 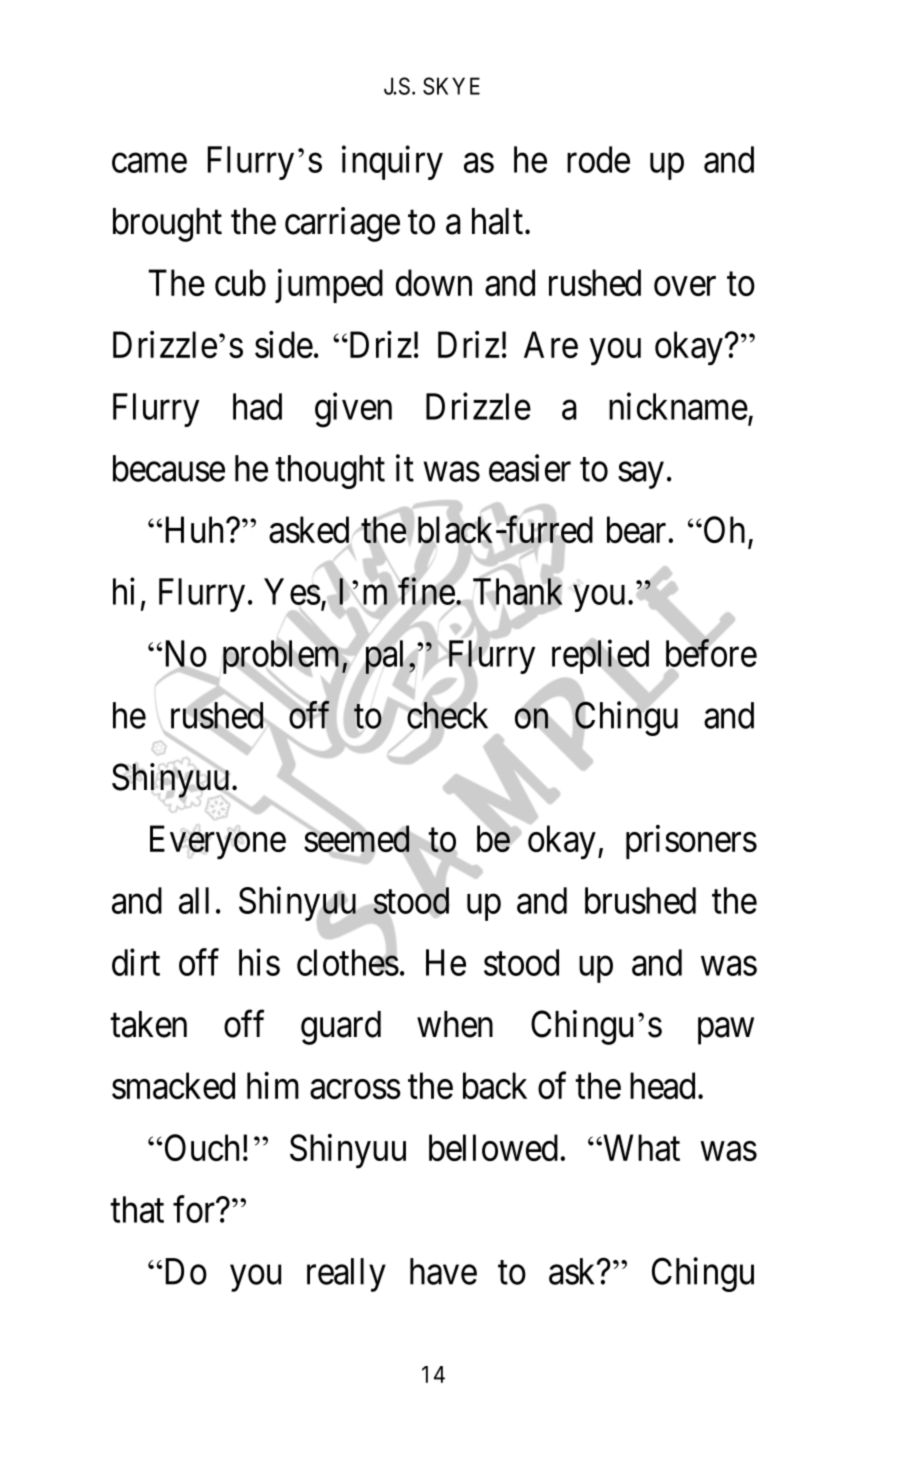 I want to click on came, so click(x=149, y=163).
